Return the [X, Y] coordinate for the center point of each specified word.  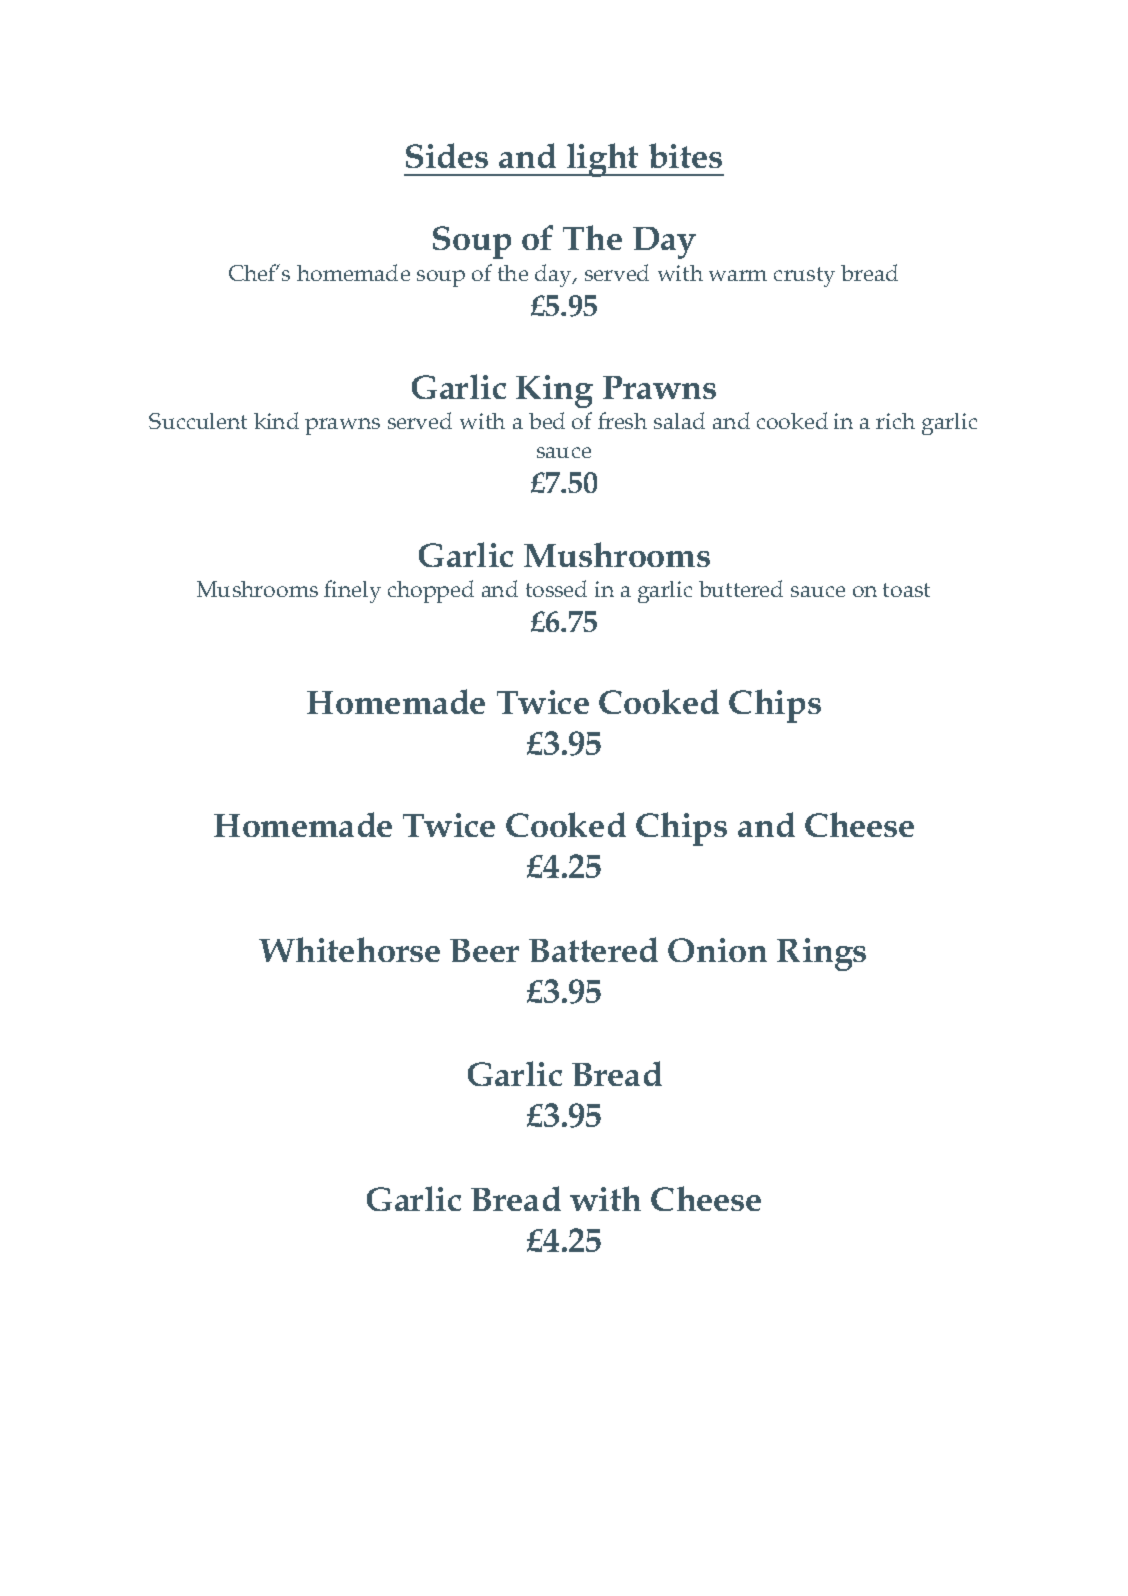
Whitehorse [349, 949]
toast [906, 590]
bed [547, 420]
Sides [447, 155]
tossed [556, 588]
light [603, 160]
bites [685, 155]
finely [352, 591]
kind [276, 420]
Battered [593, 949]
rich [895, 421]
